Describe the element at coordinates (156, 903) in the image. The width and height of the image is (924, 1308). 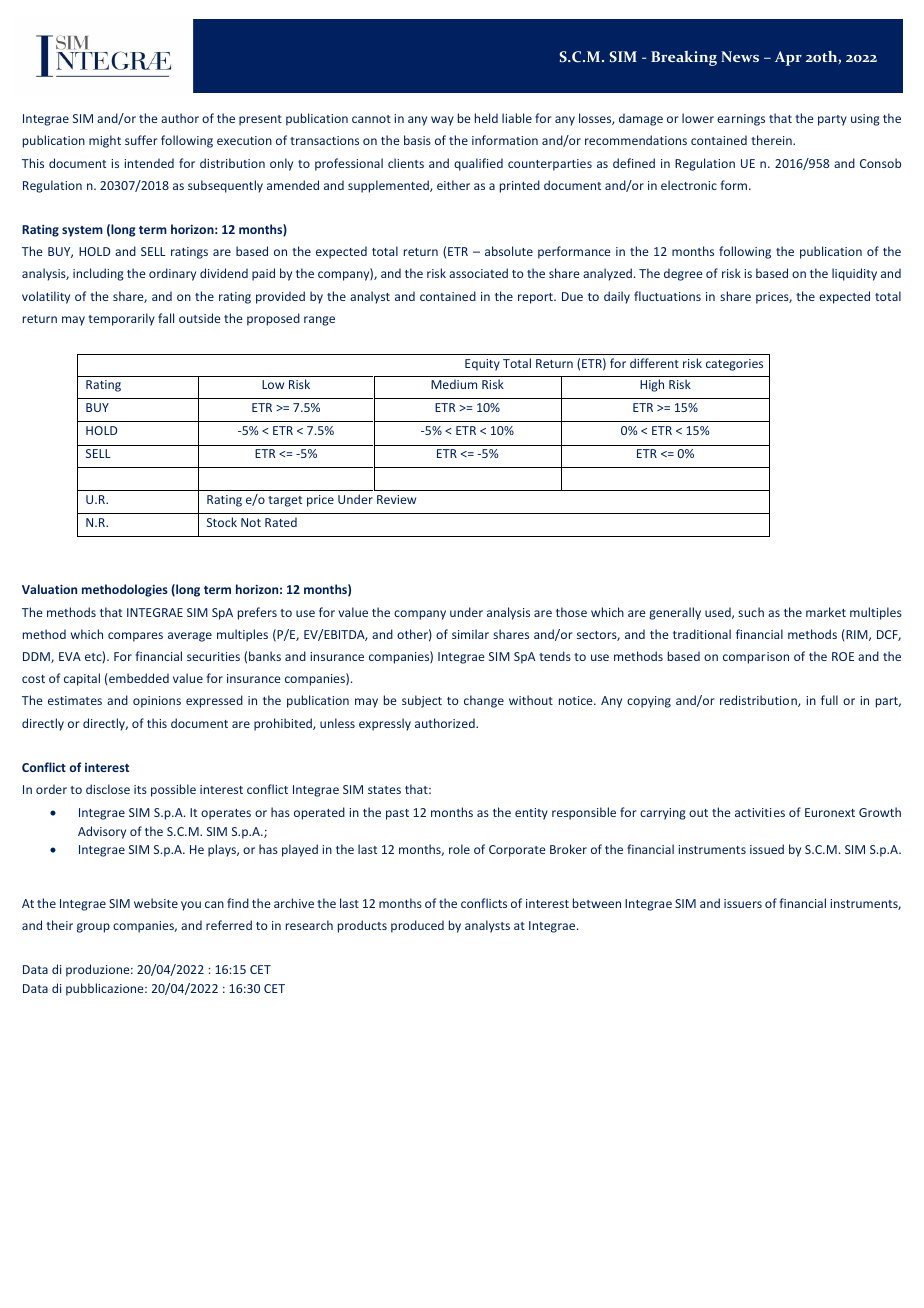
I see `website` at that location.
